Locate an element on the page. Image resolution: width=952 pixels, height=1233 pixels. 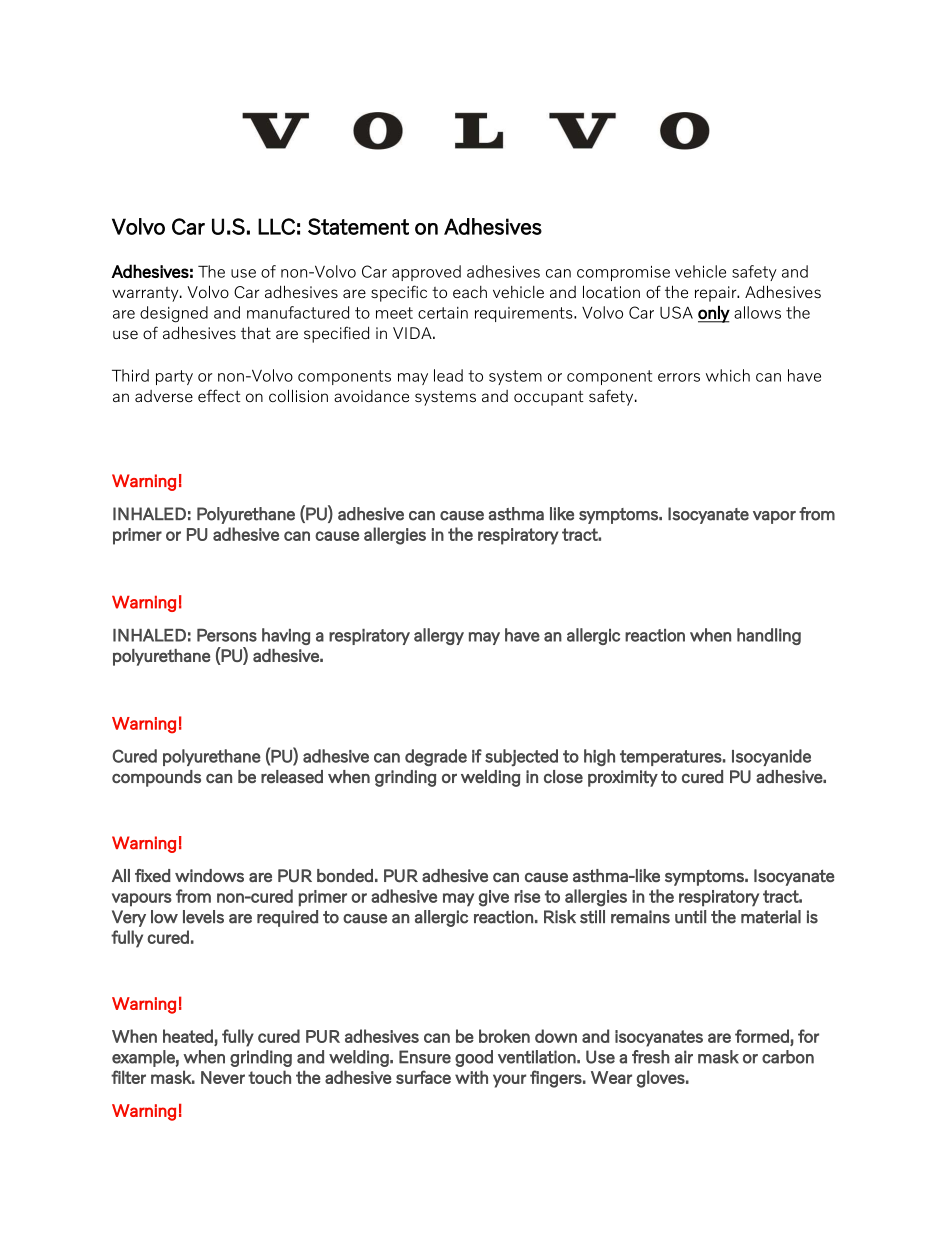
heated is located at coordinates (188, 1036).
